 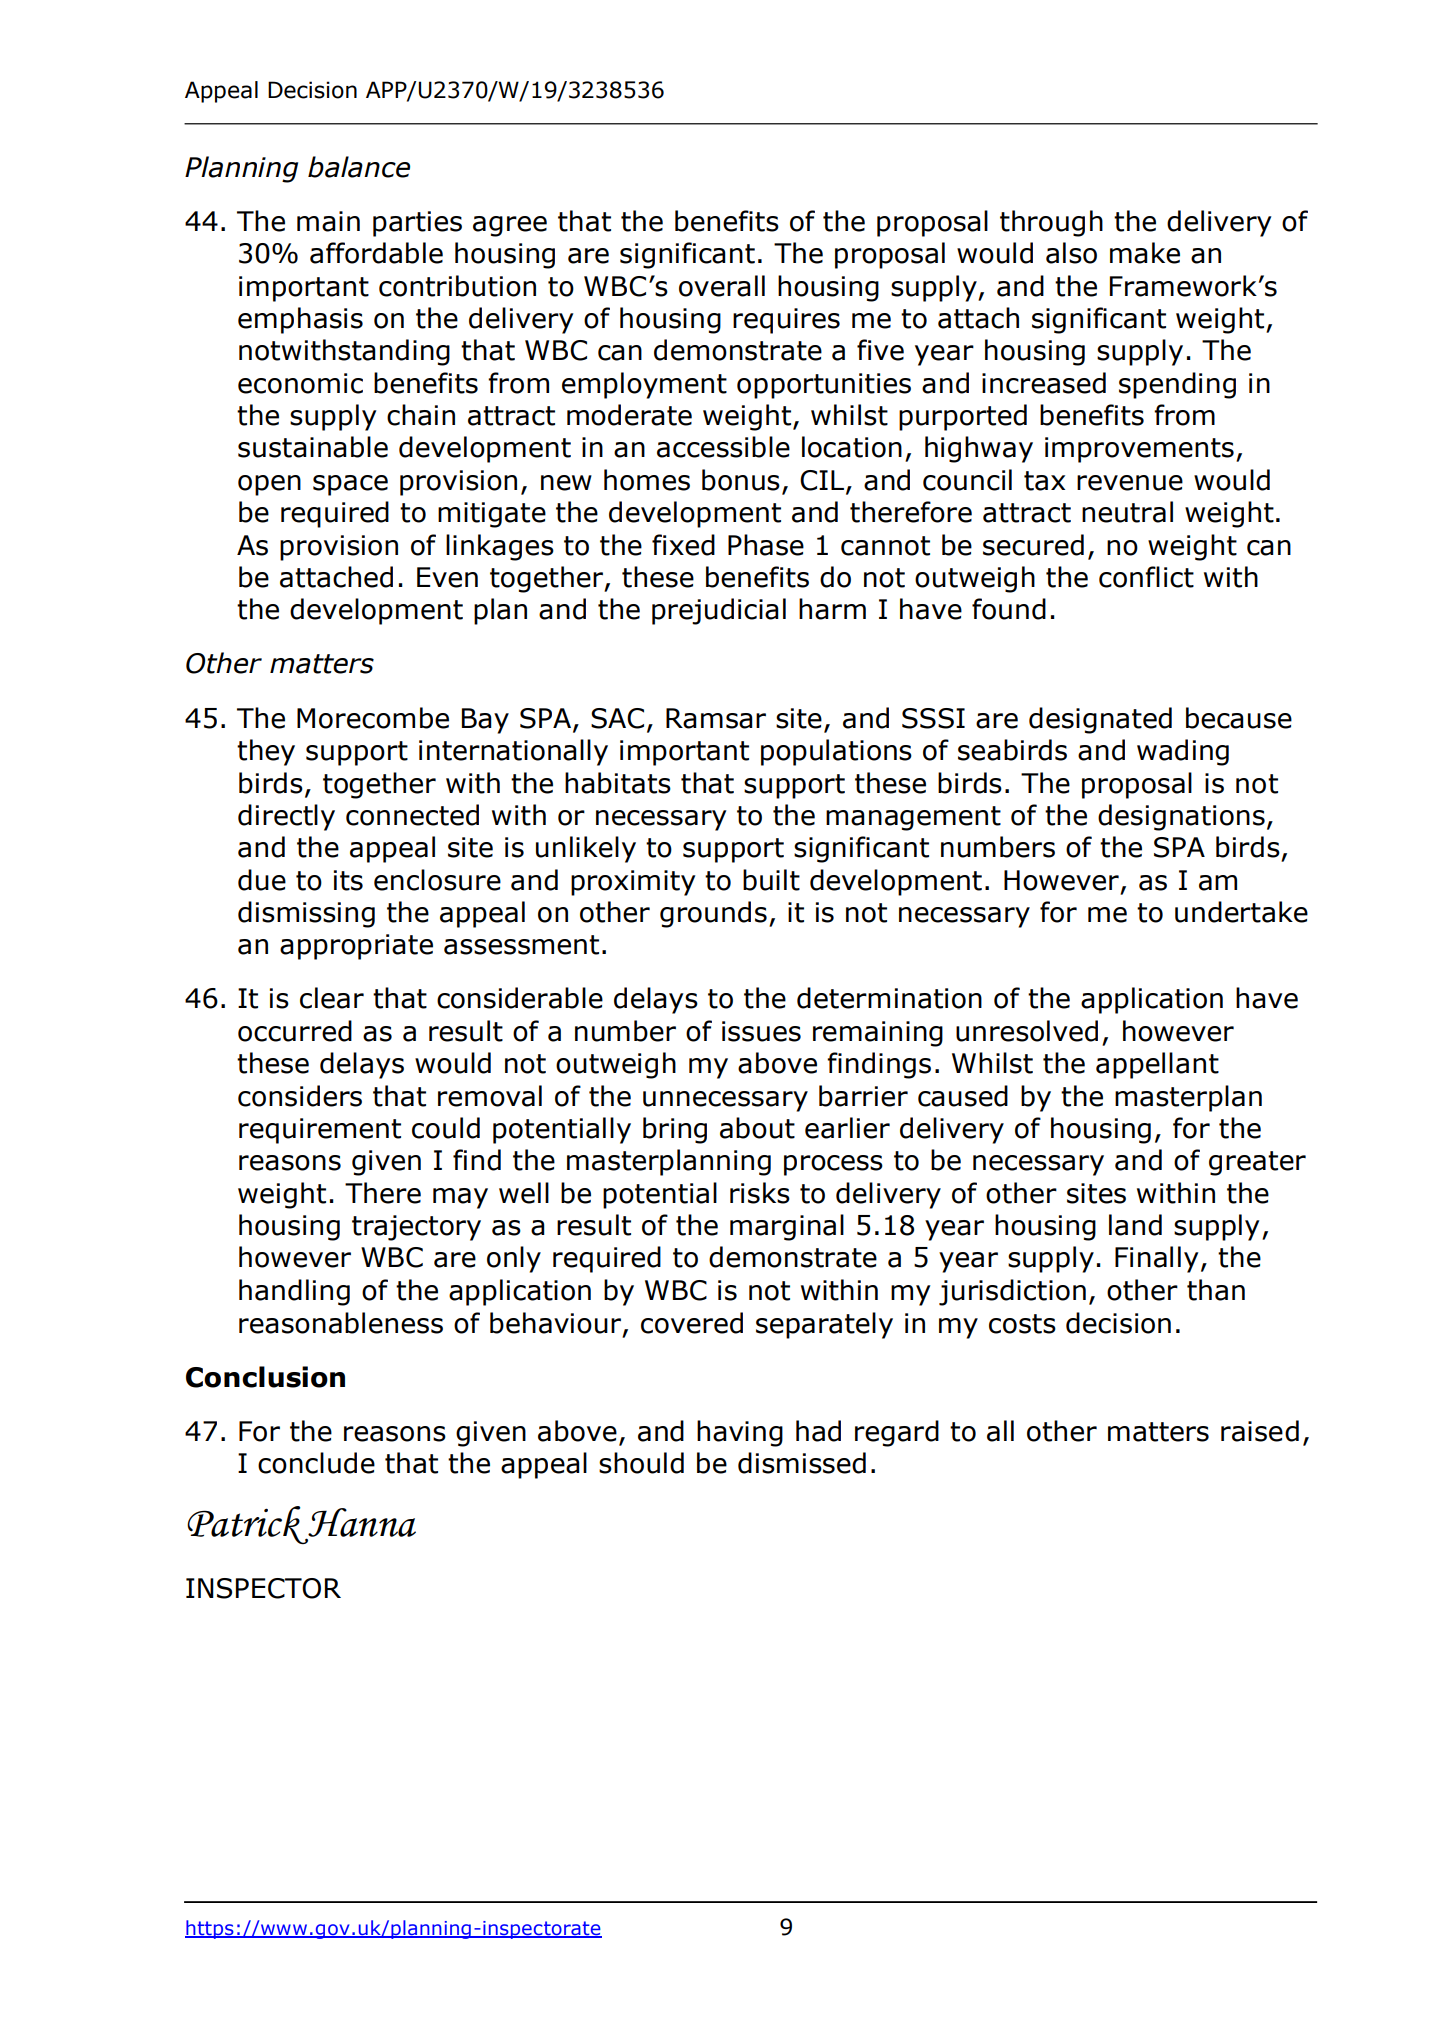 I want to click on built, so click(x=771, y=880).
